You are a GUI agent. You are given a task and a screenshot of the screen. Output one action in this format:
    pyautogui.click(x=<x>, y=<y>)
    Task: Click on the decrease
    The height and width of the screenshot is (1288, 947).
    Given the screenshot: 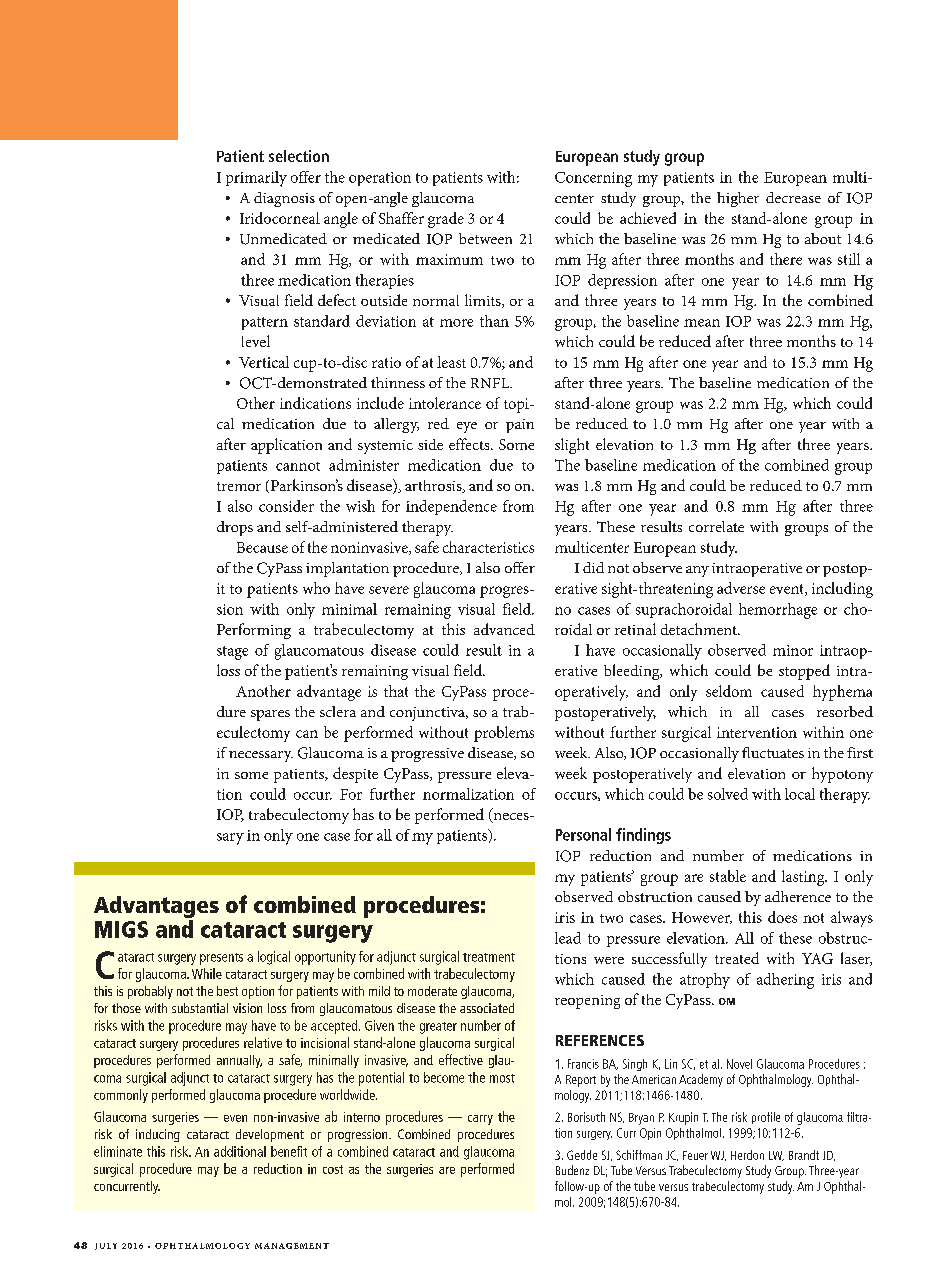 What is the action you would take?
    pyautogui.click(x=793, y=197)
